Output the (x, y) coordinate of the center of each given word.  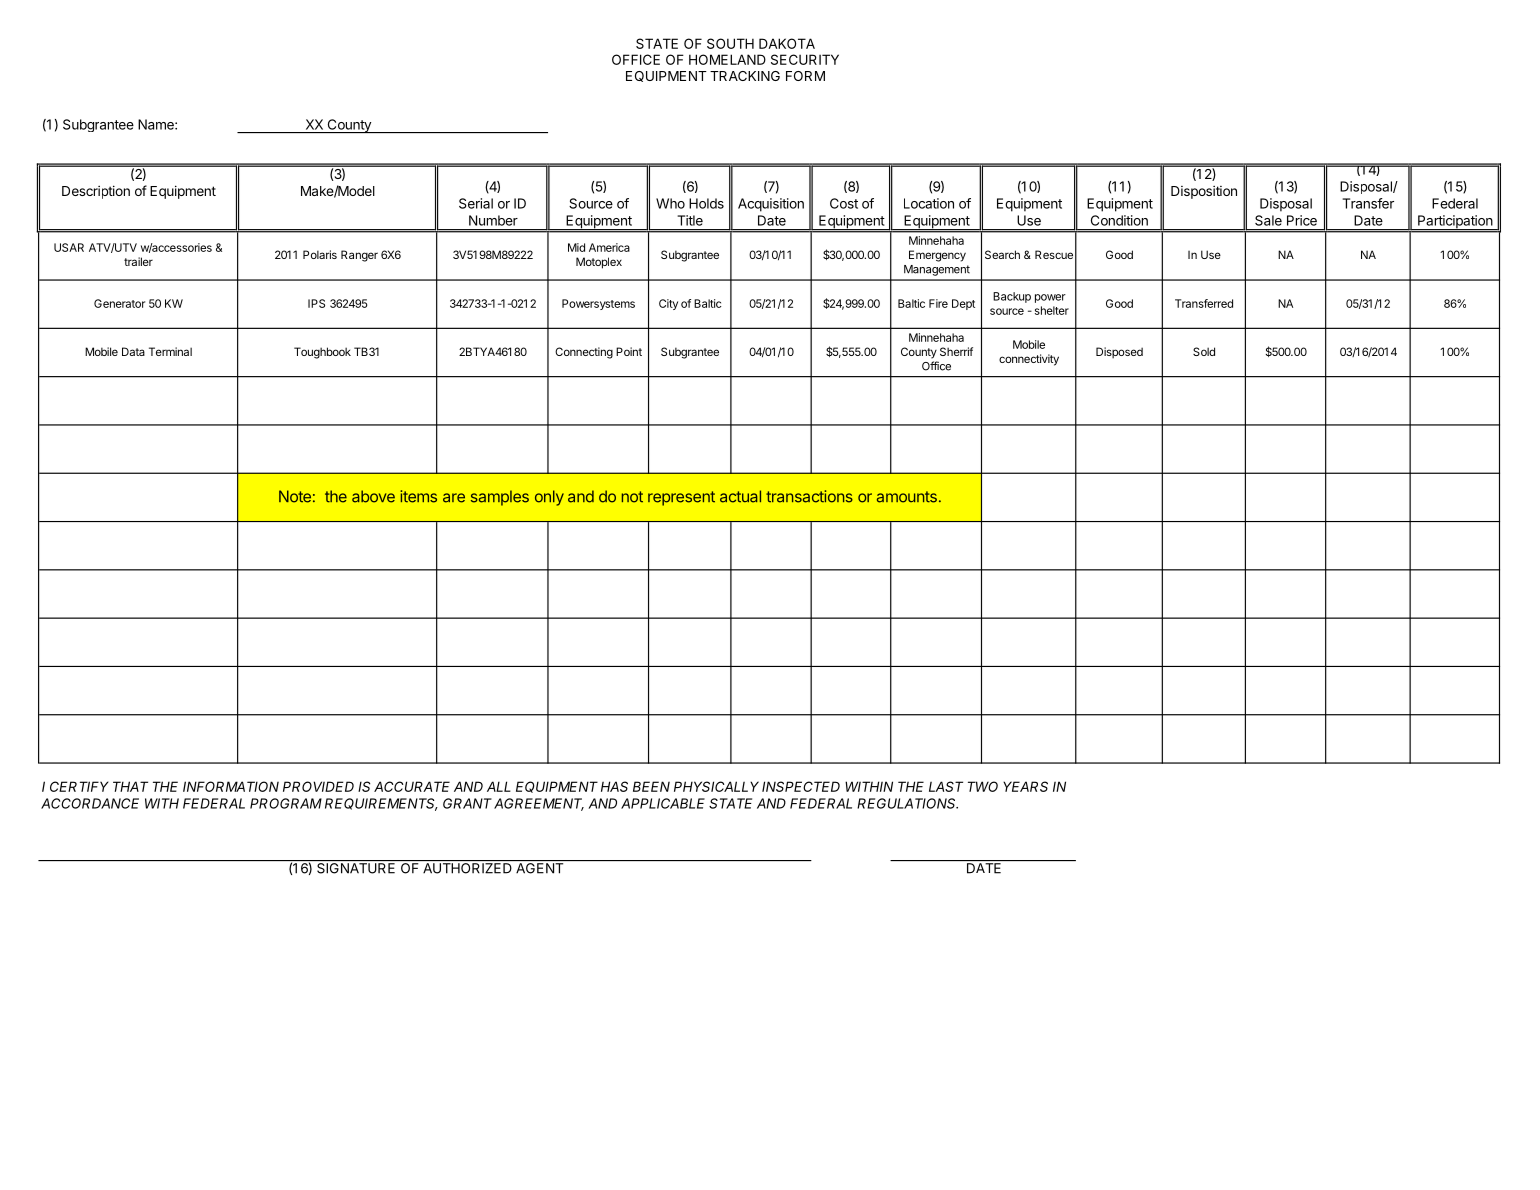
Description (96, 192)
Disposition (1204, 192)
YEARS (1025, 786)
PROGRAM (286, 803)
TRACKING (745, 76)
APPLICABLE (663, 803)
